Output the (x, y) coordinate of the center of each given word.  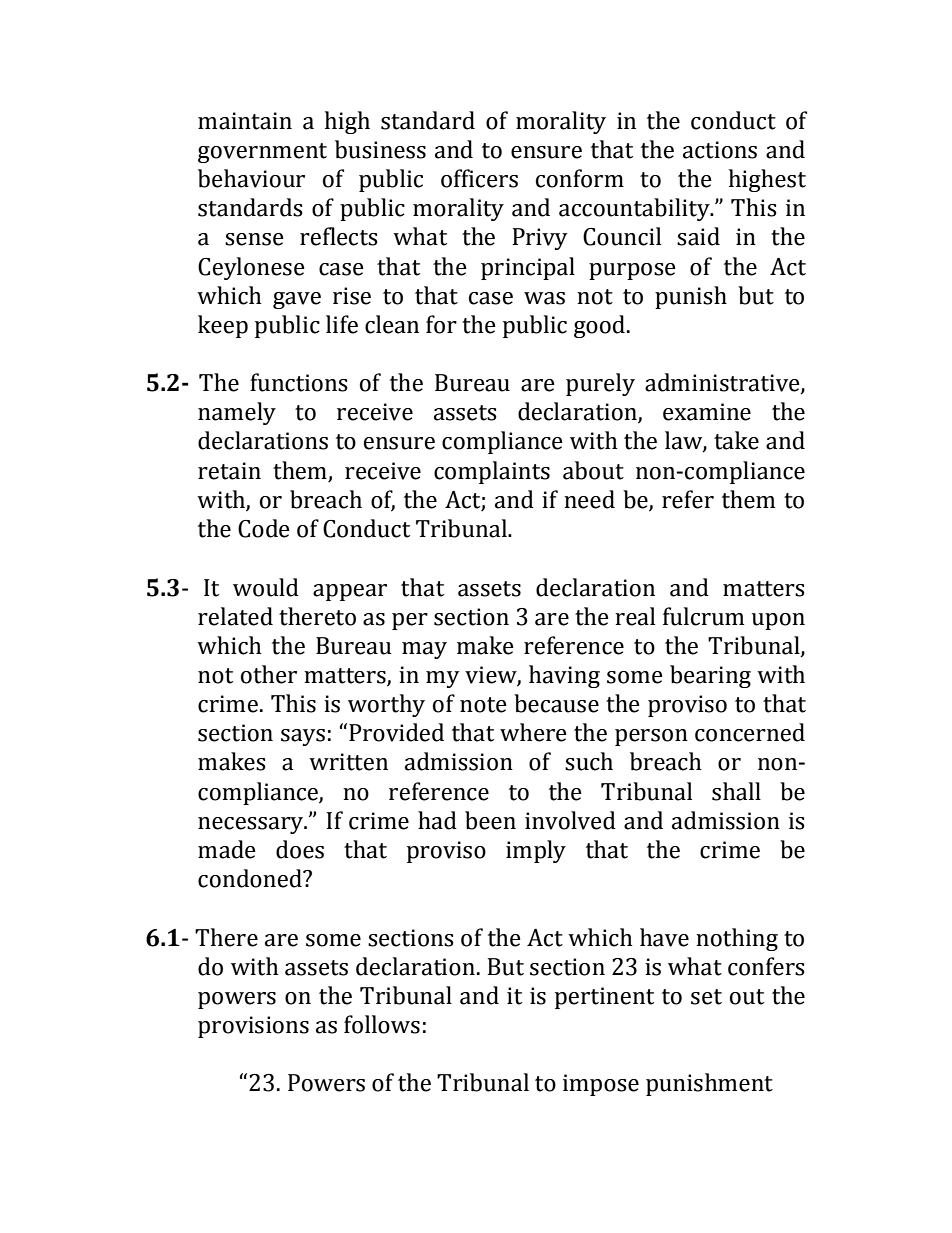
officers (479, 178)
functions (299, 382)
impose (601, 1085)
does (300, 849)
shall (736, 791)
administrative (723, 383)
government (262, 153)
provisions (253, 1027)
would (266, 587)
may (424, 650)
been (490, 820)
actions (720, 150)
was (544, 298)
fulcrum (703, 616)
